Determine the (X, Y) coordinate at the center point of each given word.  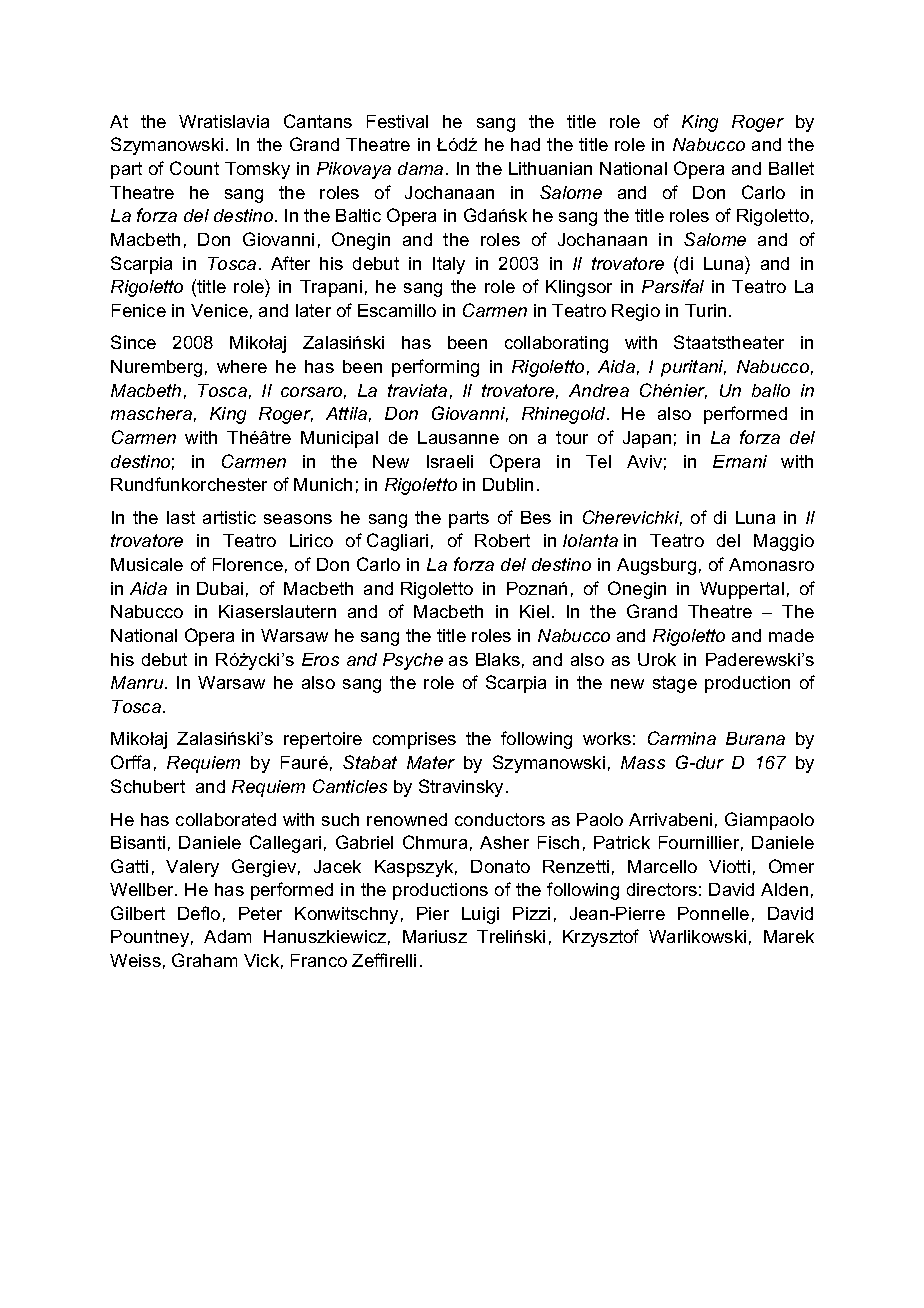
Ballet (791, 168)
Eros (320, 659)
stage (675, 684)
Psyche (413, 661)
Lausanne (458, 437)
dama (420, 168)
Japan (647, 439)
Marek (789, 936)
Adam (227, 936)
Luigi (480, 915)
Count (194, 168)
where (242, 366)
